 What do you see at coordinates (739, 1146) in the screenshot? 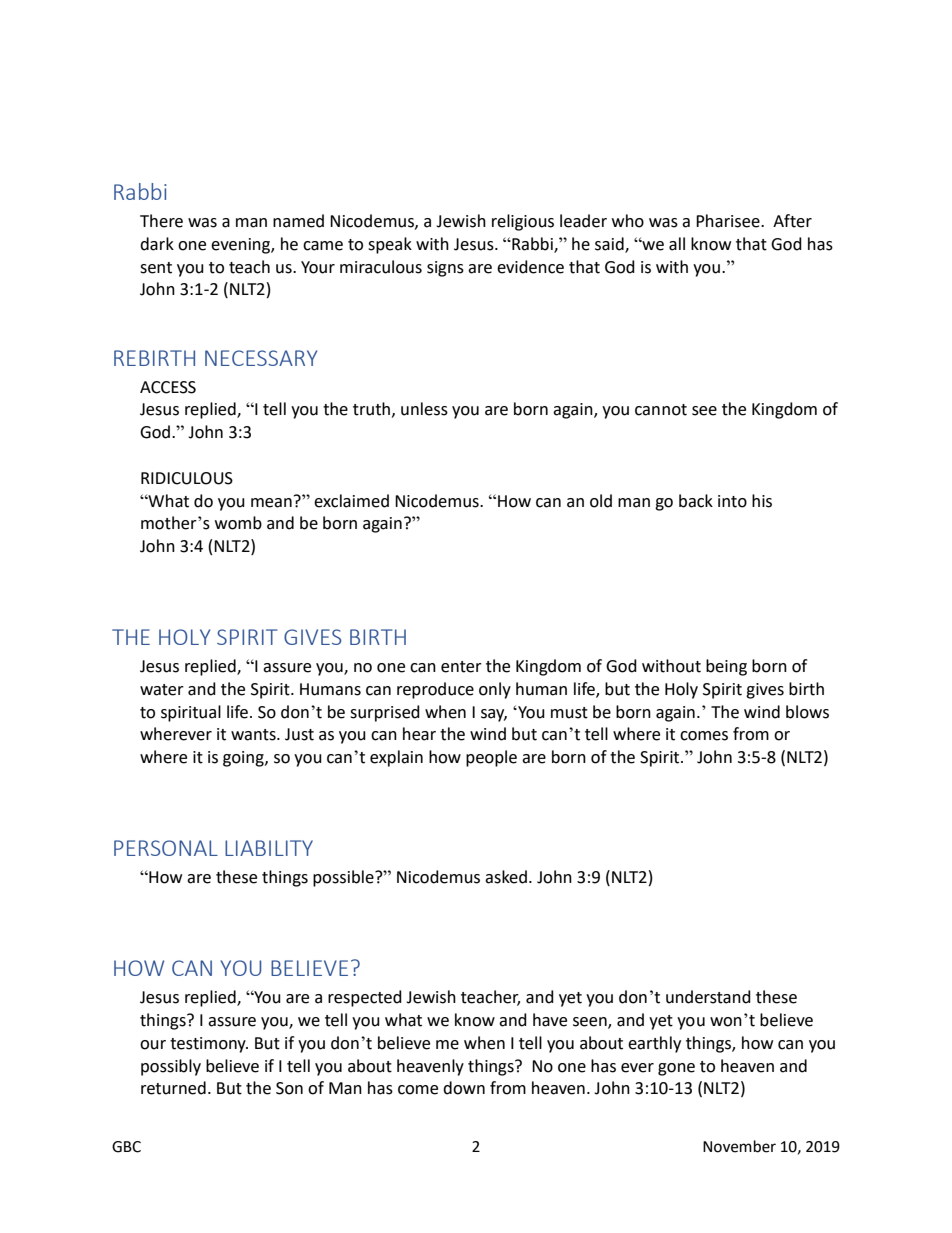
I see `November` at bounding box center [739, 1146].
